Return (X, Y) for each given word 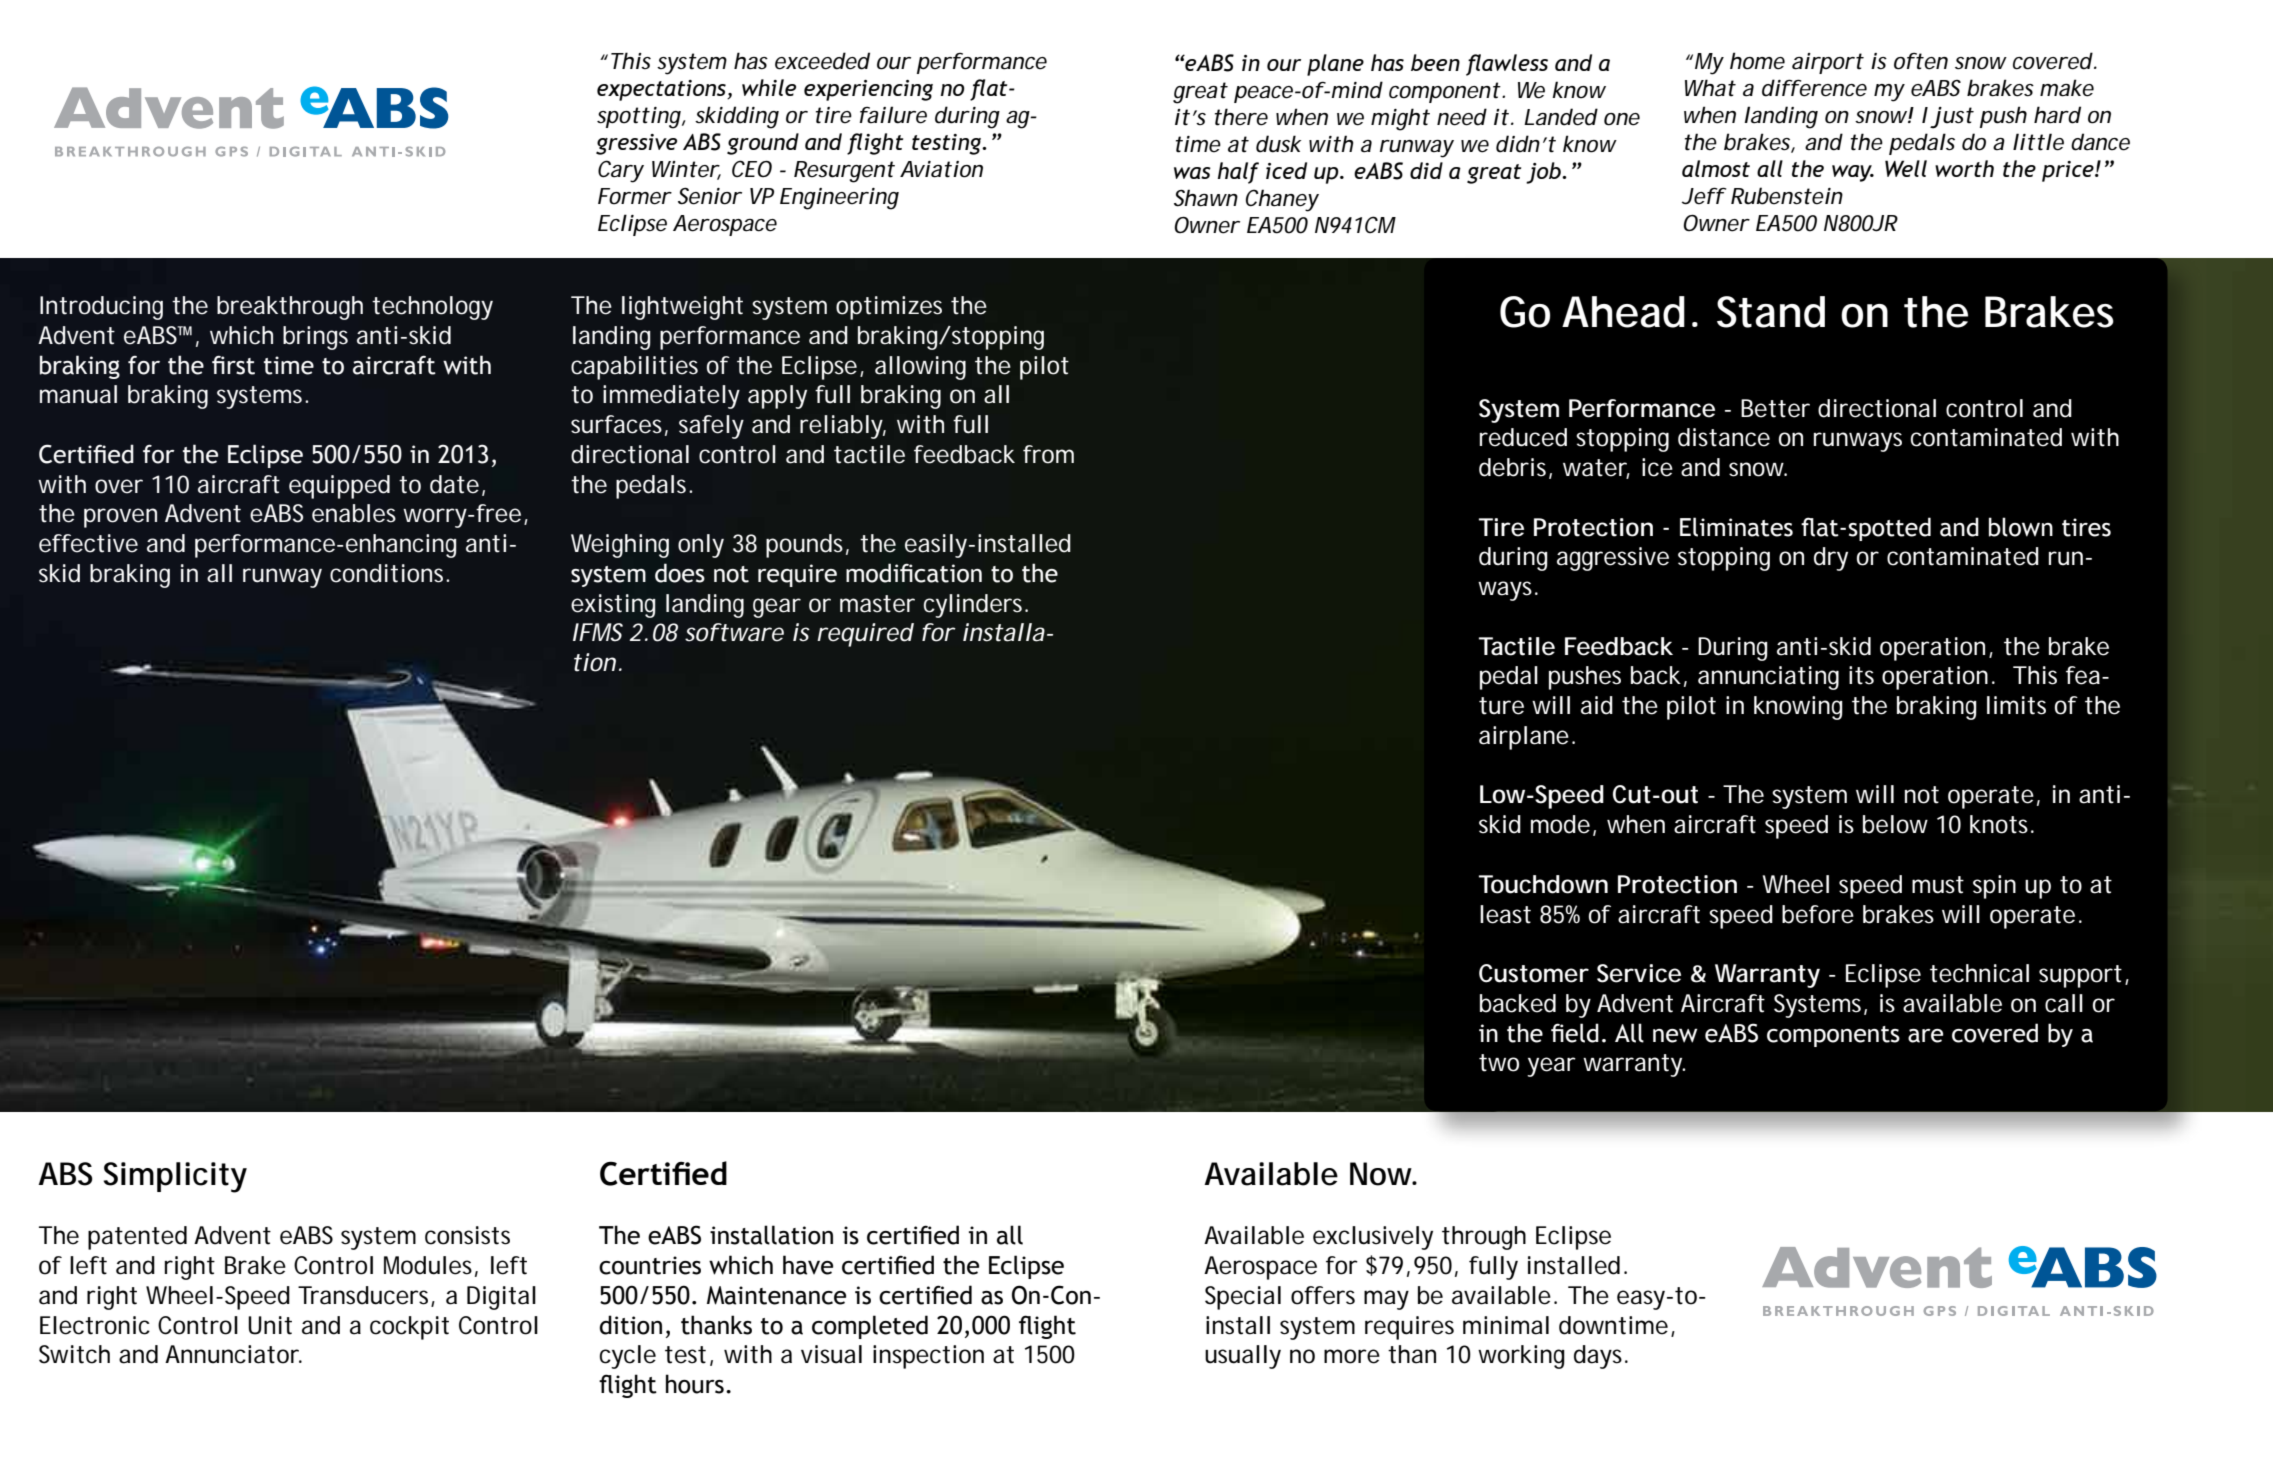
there (1241, 117)
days (1600, 1357)
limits (2016, 705)
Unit (270, 1325)
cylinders (975, 606)
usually (1243, 1357)
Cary (621, 171)
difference (1814, 88)
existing (613, 606)
